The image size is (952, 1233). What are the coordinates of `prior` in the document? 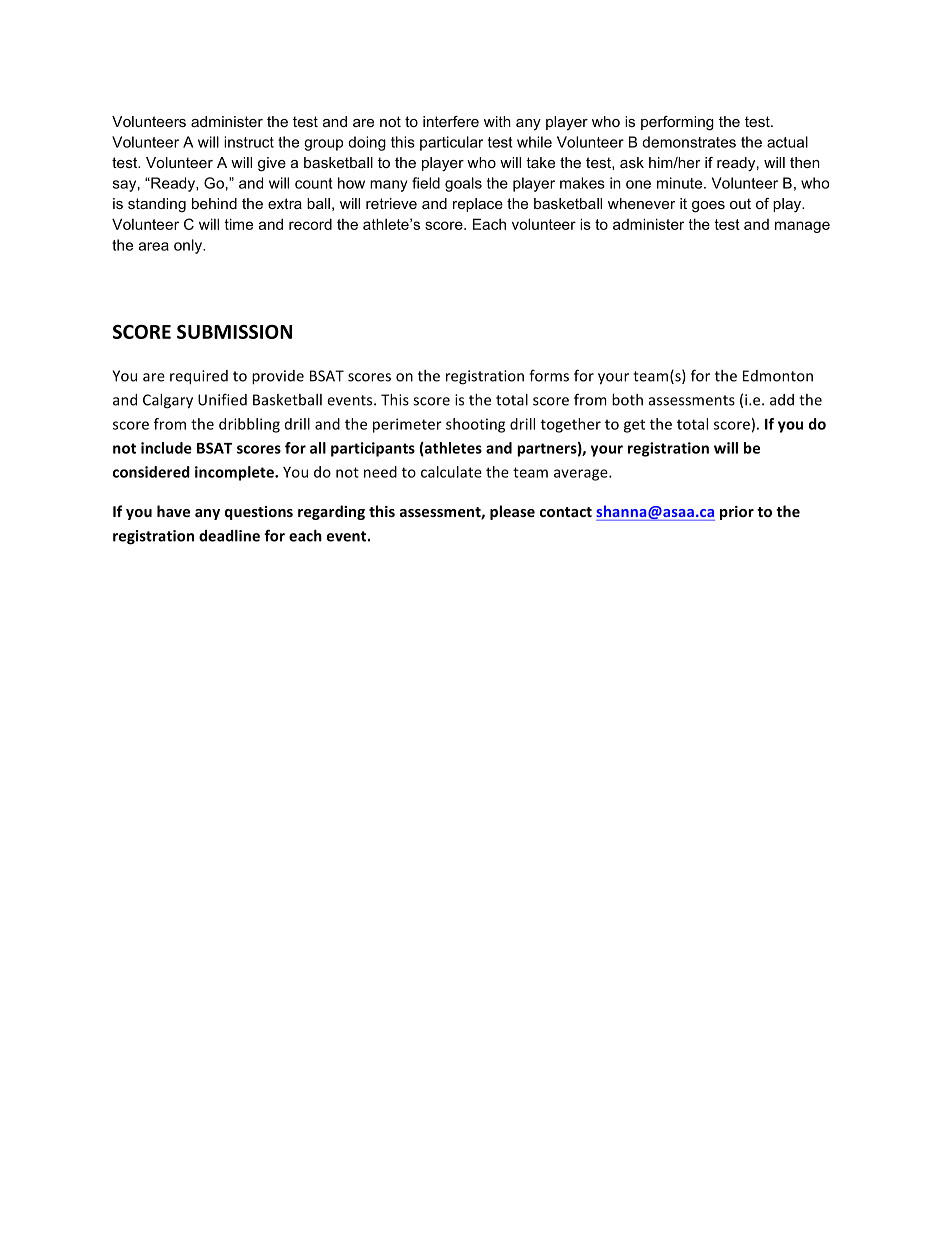 It's located at (737, 513).
